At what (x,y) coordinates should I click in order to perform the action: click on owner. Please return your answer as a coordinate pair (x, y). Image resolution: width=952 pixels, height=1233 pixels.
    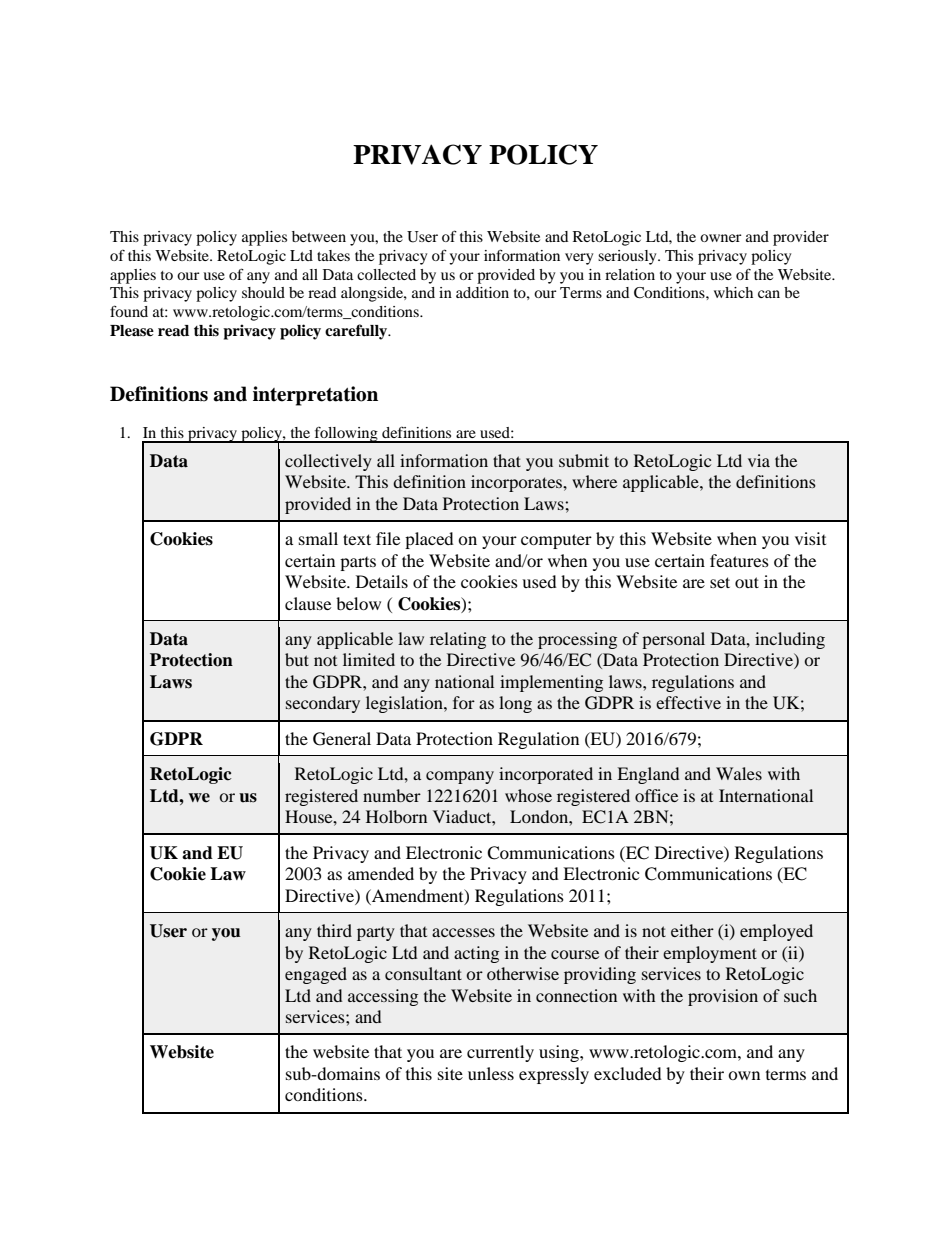
    Looking at the image, I should click on (721, 238).
